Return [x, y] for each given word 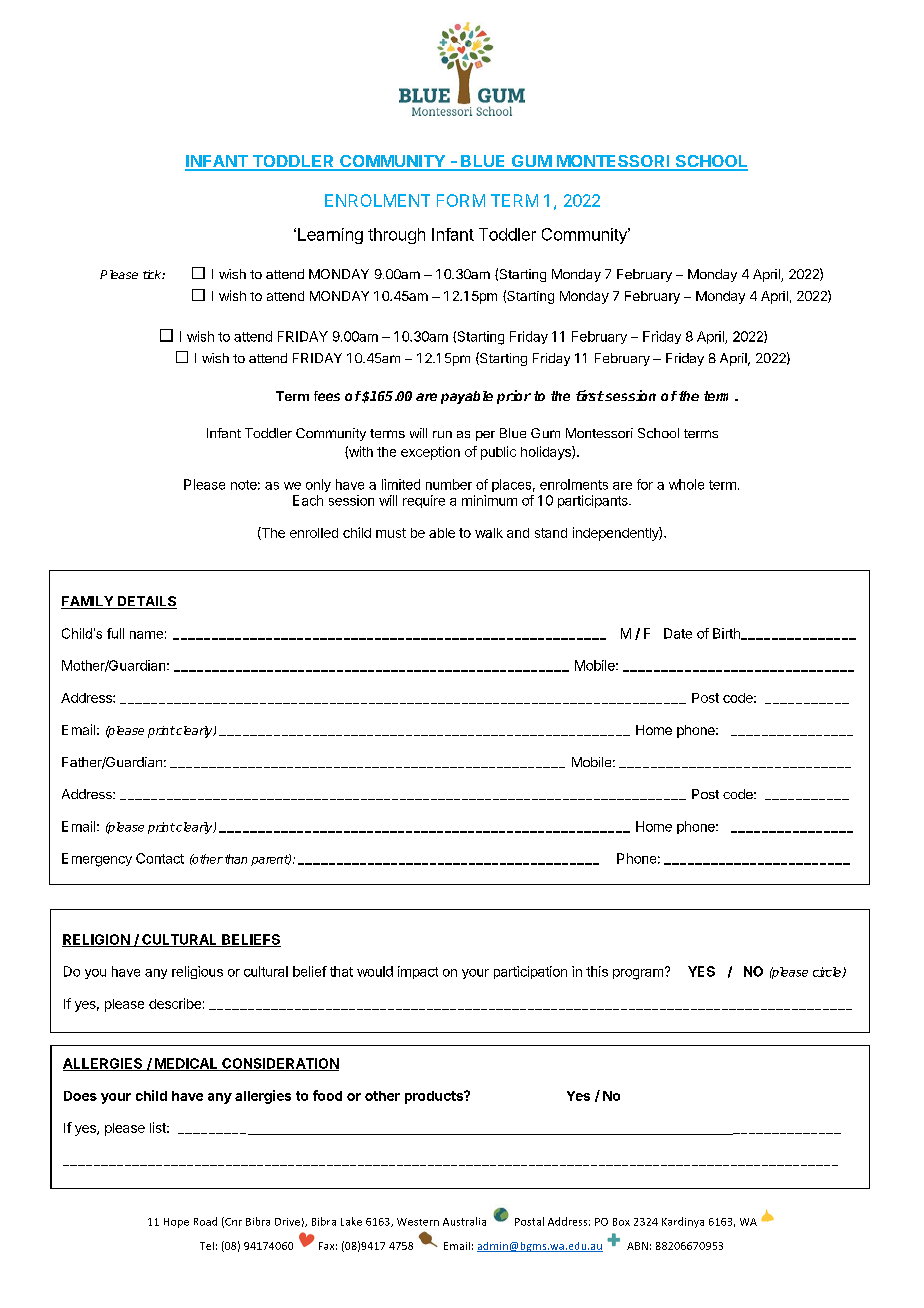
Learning [330, 236]
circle [828, 972]
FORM [461, 200]
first [590, 395]
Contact [160, 858]
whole [686, 484]
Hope [176, 1223]
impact [418, 972]
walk [489, 533]
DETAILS [146, 602]
